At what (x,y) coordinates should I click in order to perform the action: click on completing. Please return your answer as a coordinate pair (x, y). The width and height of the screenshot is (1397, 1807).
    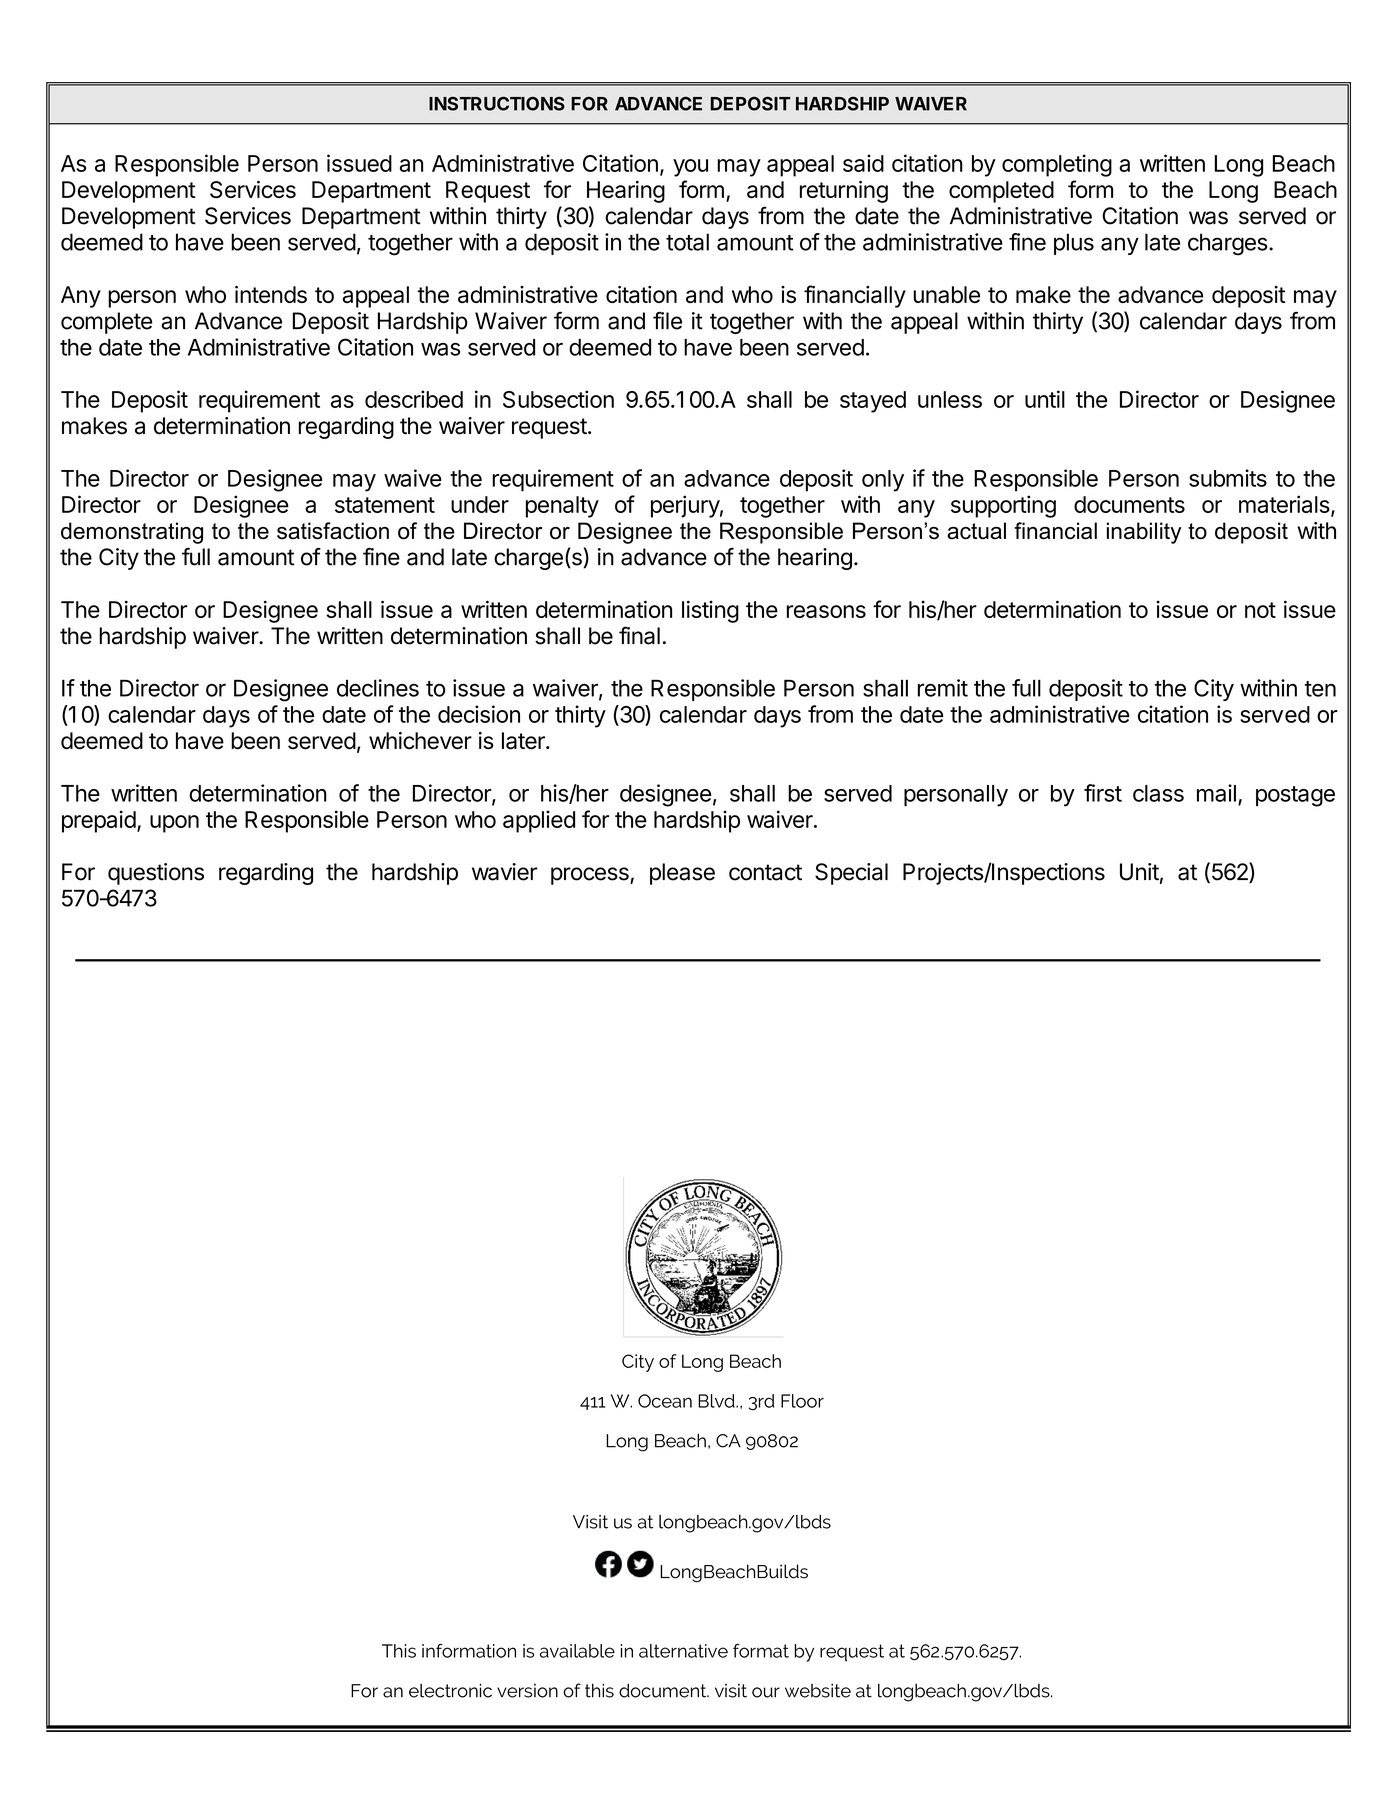
    Looking at the image, I should click on (1057, 165).
